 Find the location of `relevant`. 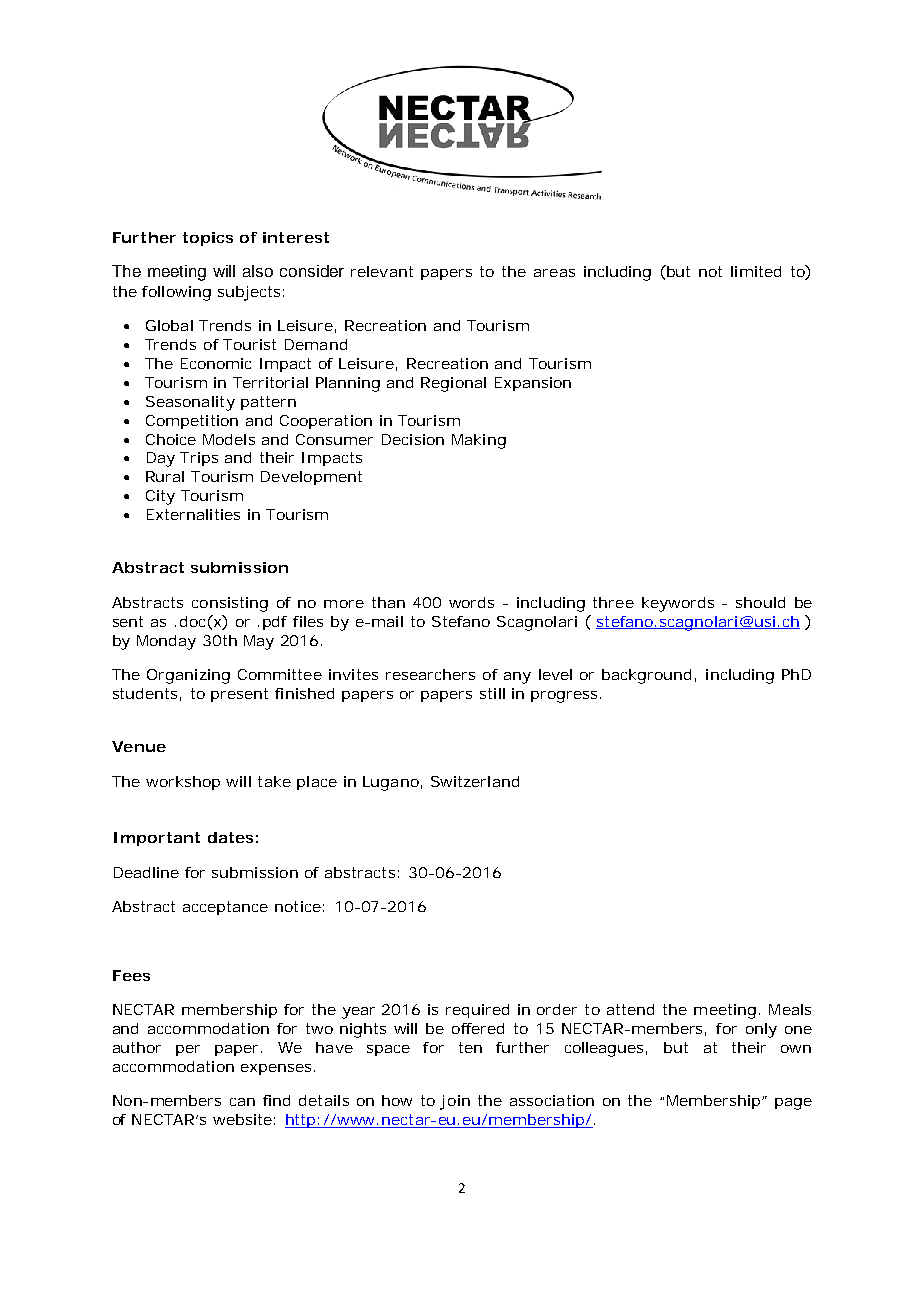

relevant is located at coordinates (382, 271).
